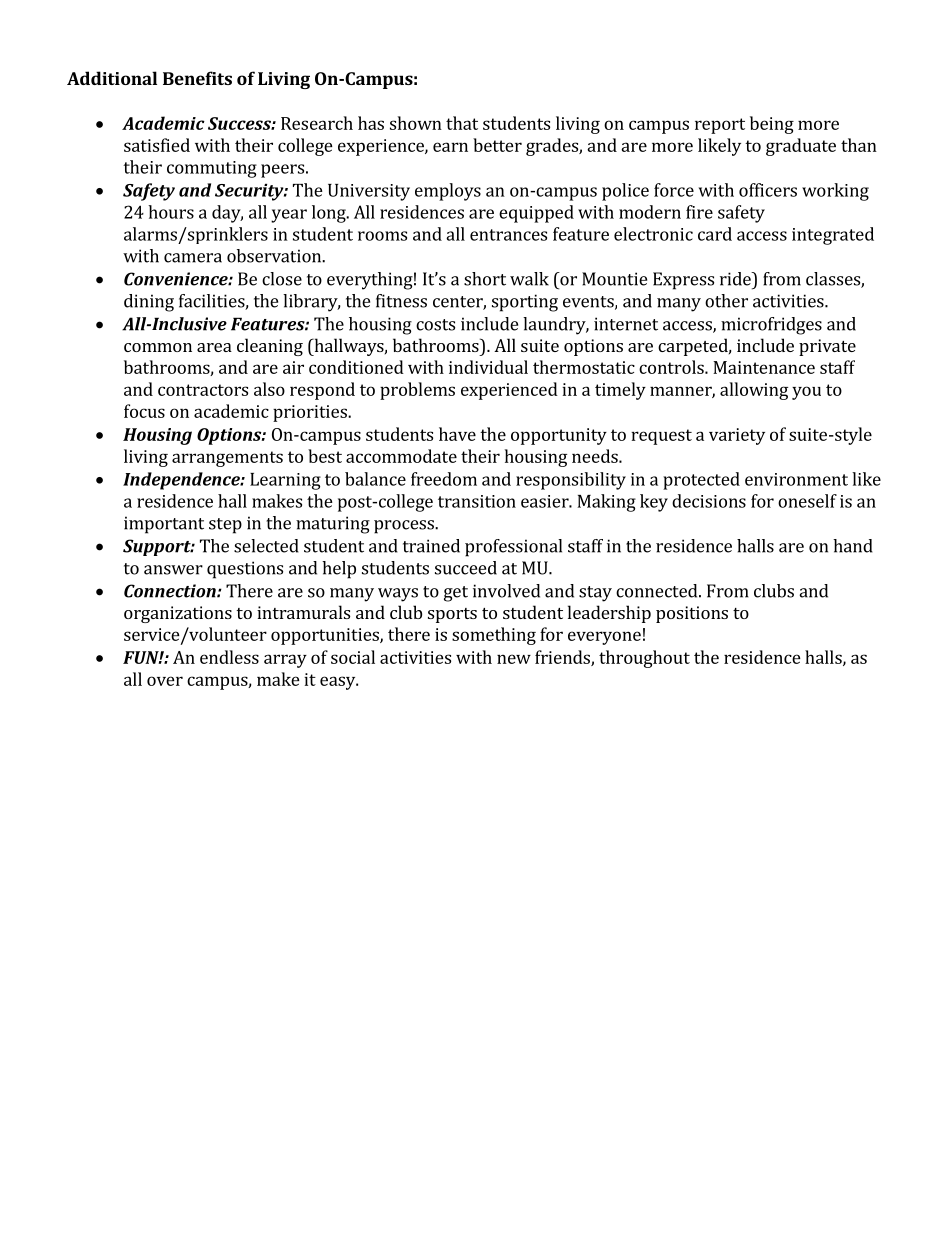 This image has width=952, height=1233. Describe the element at coordinates (462, 123) in the image. I see `that` at that location.
